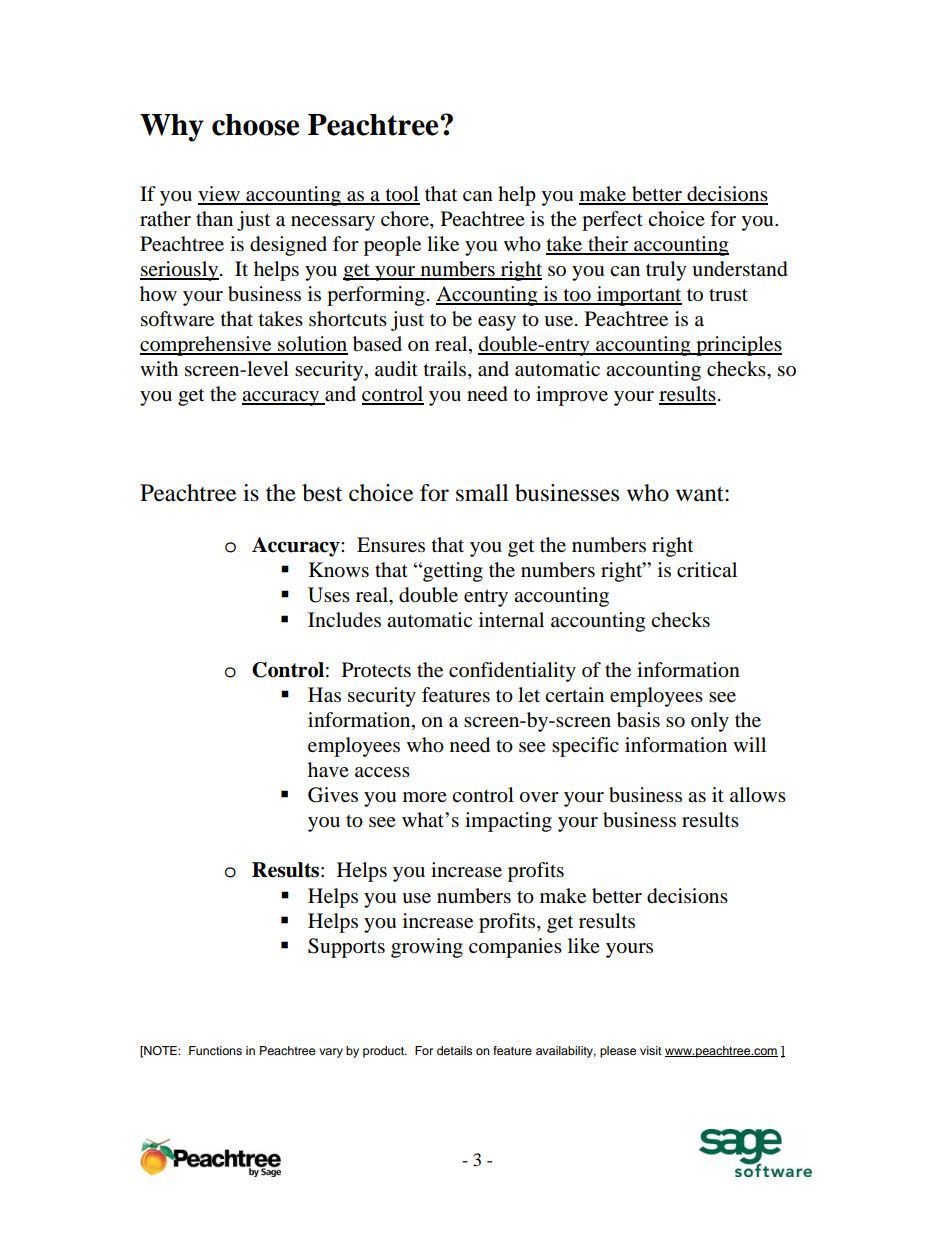  I want to click on perfect, so click(612, 221).
